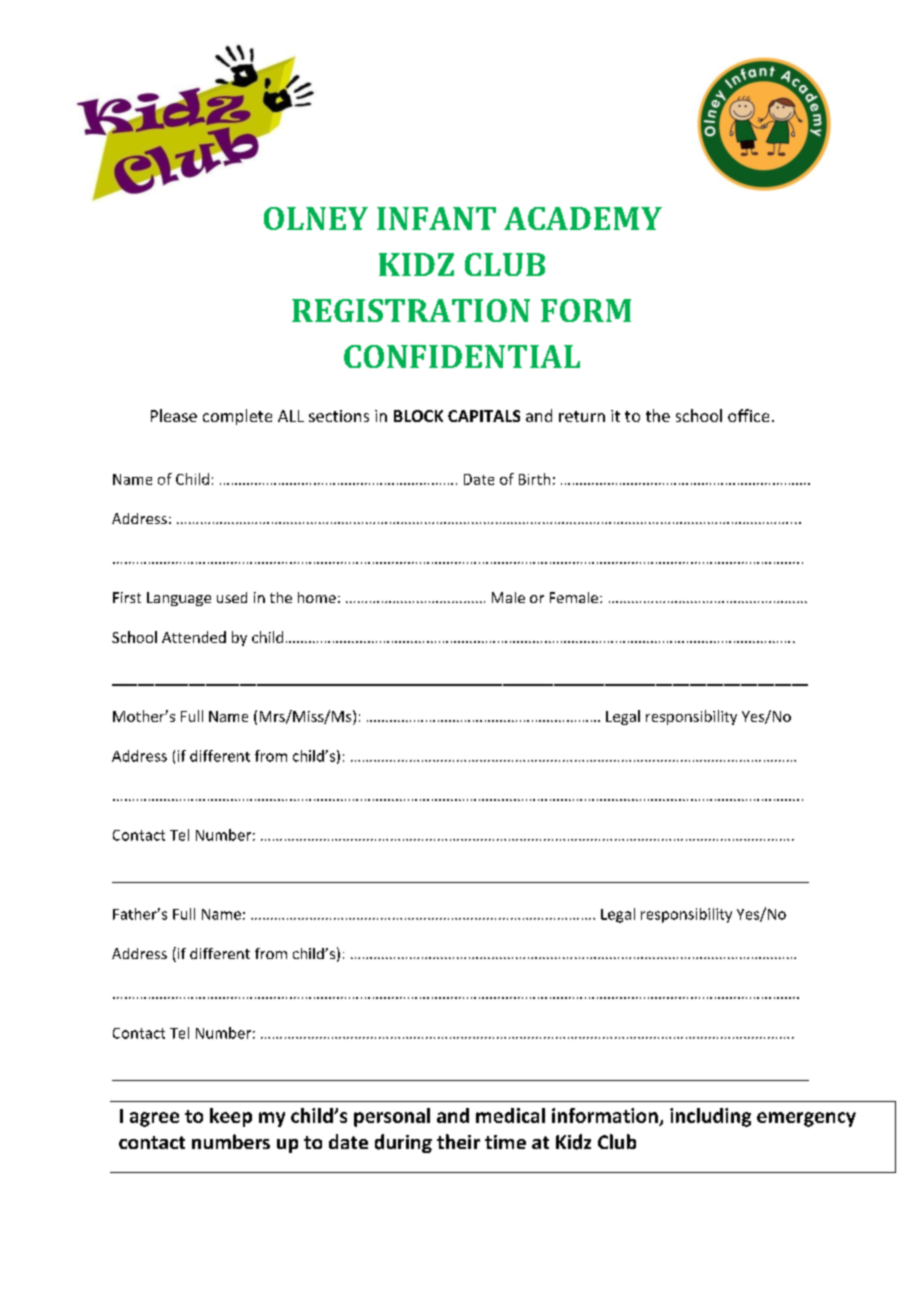 This document has height=1308, width=924. What do you see at coordinates (231, 1117) in the document?
I see `keep` at bounding box center [231, 1117].
